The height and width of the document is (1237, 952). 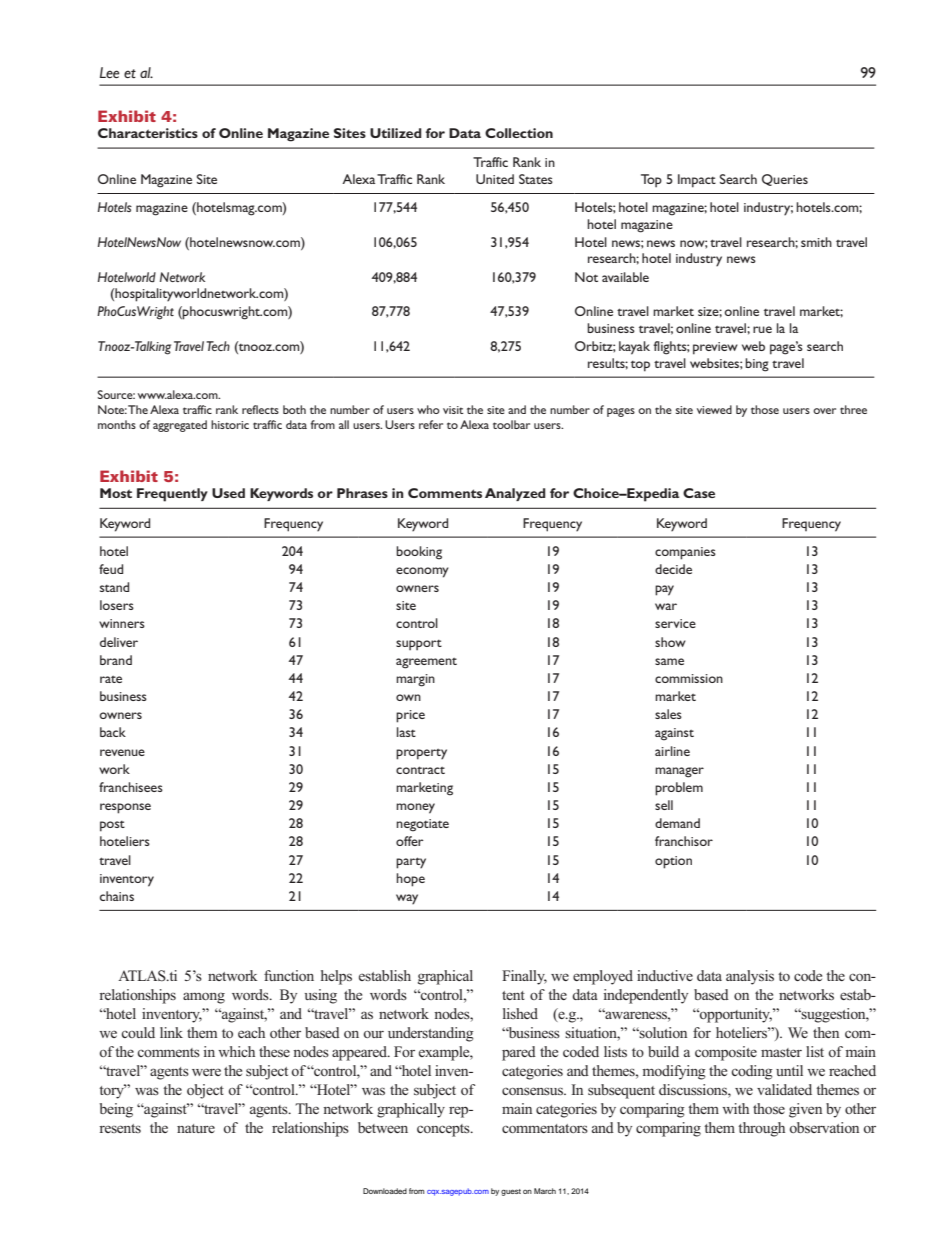 I want to click on service, so click(x=675, y=623).
